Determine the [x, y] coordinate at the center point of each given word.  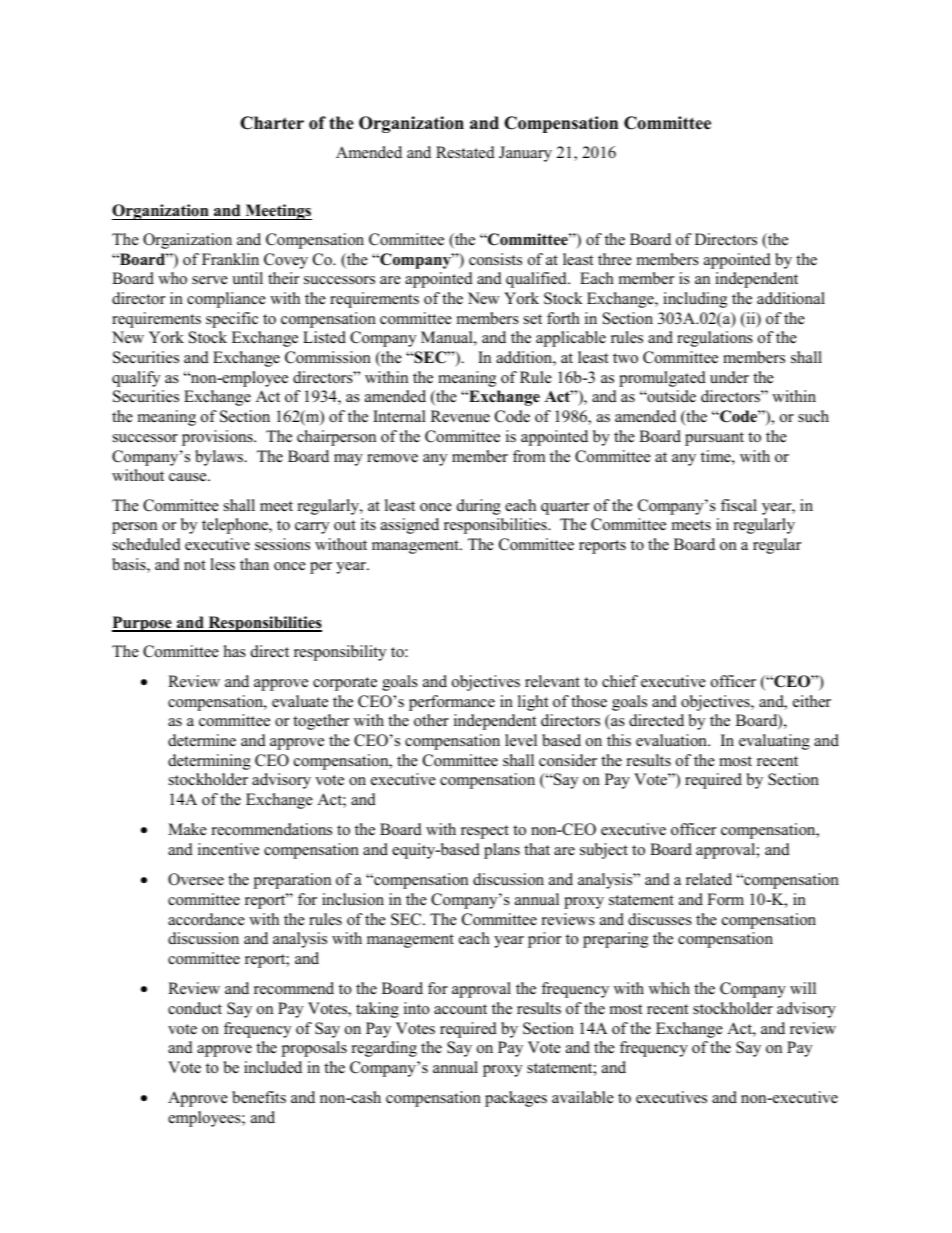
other [431, 720]
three [615, 259]
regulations [715, 339]
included [273, 1067]
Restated [465, 152]
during [479, 507]
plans [502, 851]
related [709, 879]
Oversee [196, 879]
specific [232, 320]
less [222, 564]
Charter [272, 123]
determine [202, 740]
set [533, 319]
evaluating [774, 742]
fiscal [739, 505]
